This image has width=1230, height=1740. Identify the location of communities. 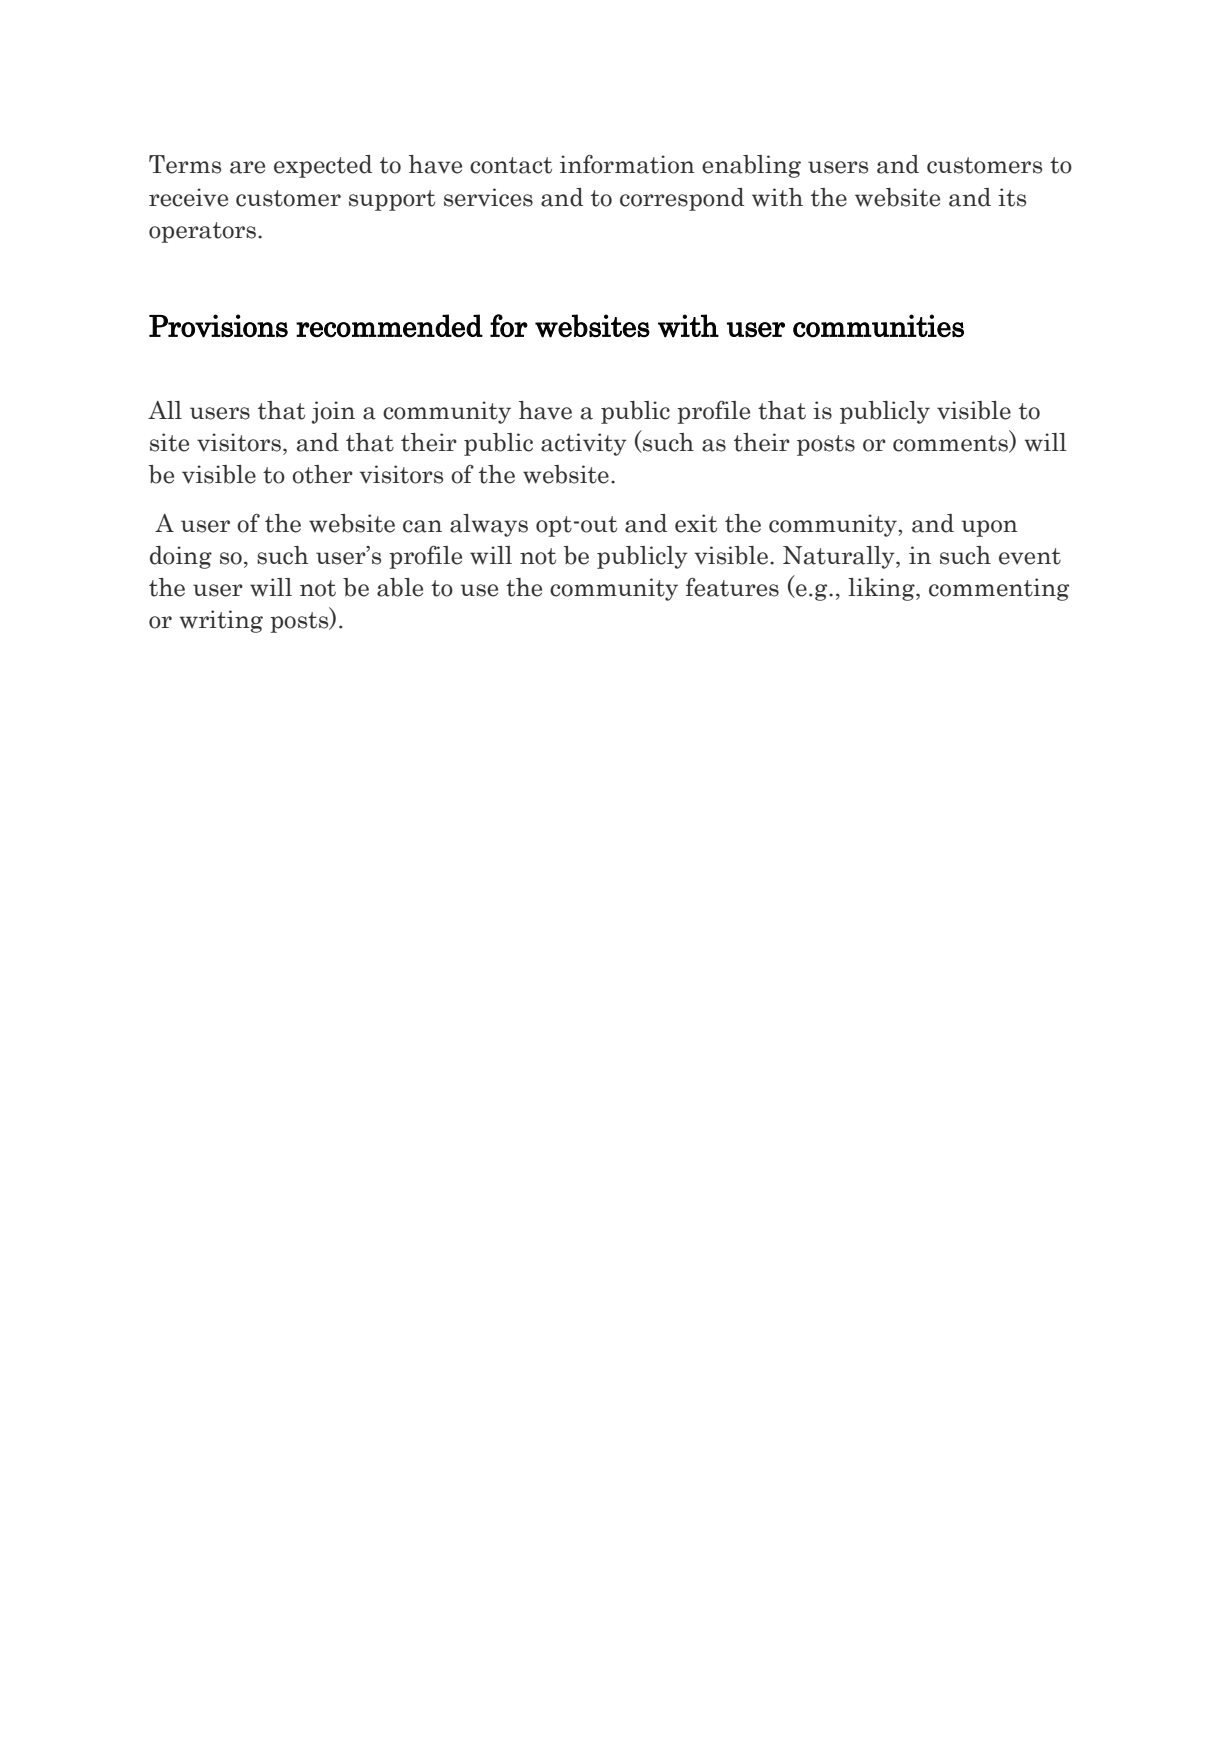
(878, 326).
